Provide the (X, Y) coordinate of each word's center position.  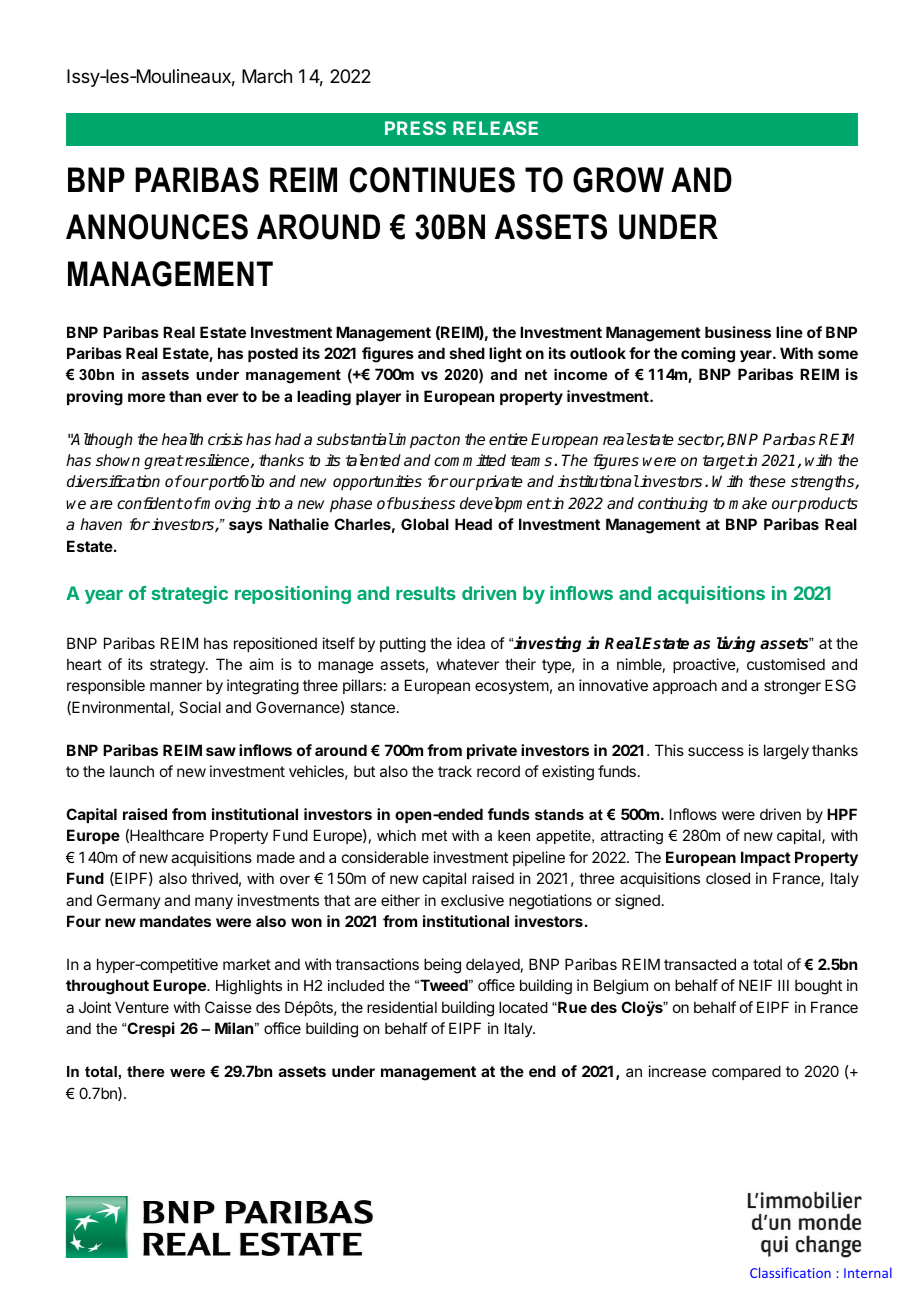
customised (786, 664)
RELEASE (495, 128)
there (145, 1071)
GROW (618, 180)
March (267, 76)
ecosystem (512, 687)
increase (677, 1071)
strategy (178, 666)
